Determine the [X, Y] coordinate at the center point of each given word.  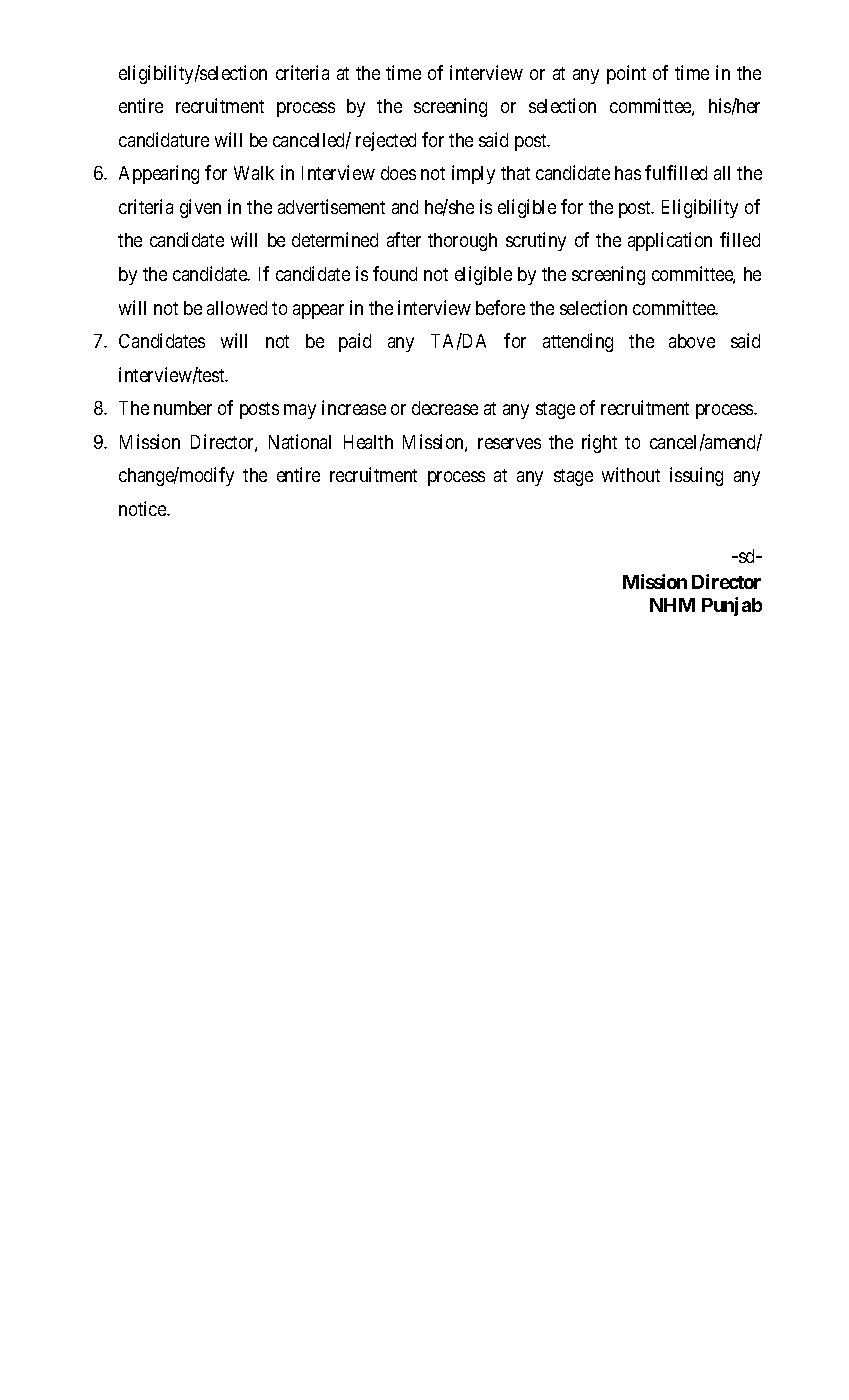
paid [355, 342]
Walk [254, 173]
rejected [386, 141]
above [692, 341]
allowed [237, 308]
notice [143, 508]
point [626, 74]
